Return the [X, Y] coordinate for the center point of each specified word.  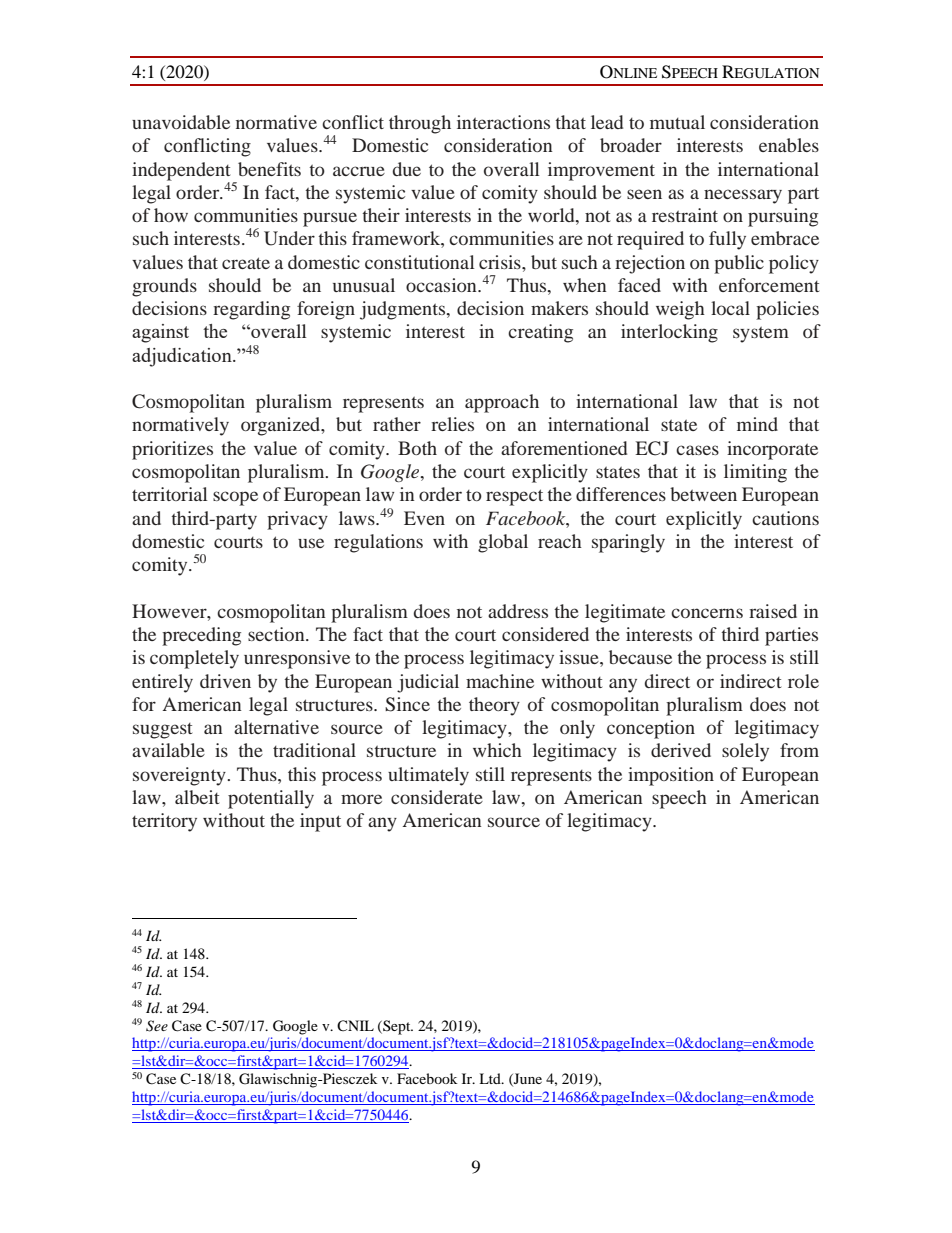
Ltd [491, 1078]
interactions [503, 122]
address [518, 611]
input [320, 822]
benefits [269, 169]
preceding [201, 636]
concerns [707, 613]
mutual [677, 122]
